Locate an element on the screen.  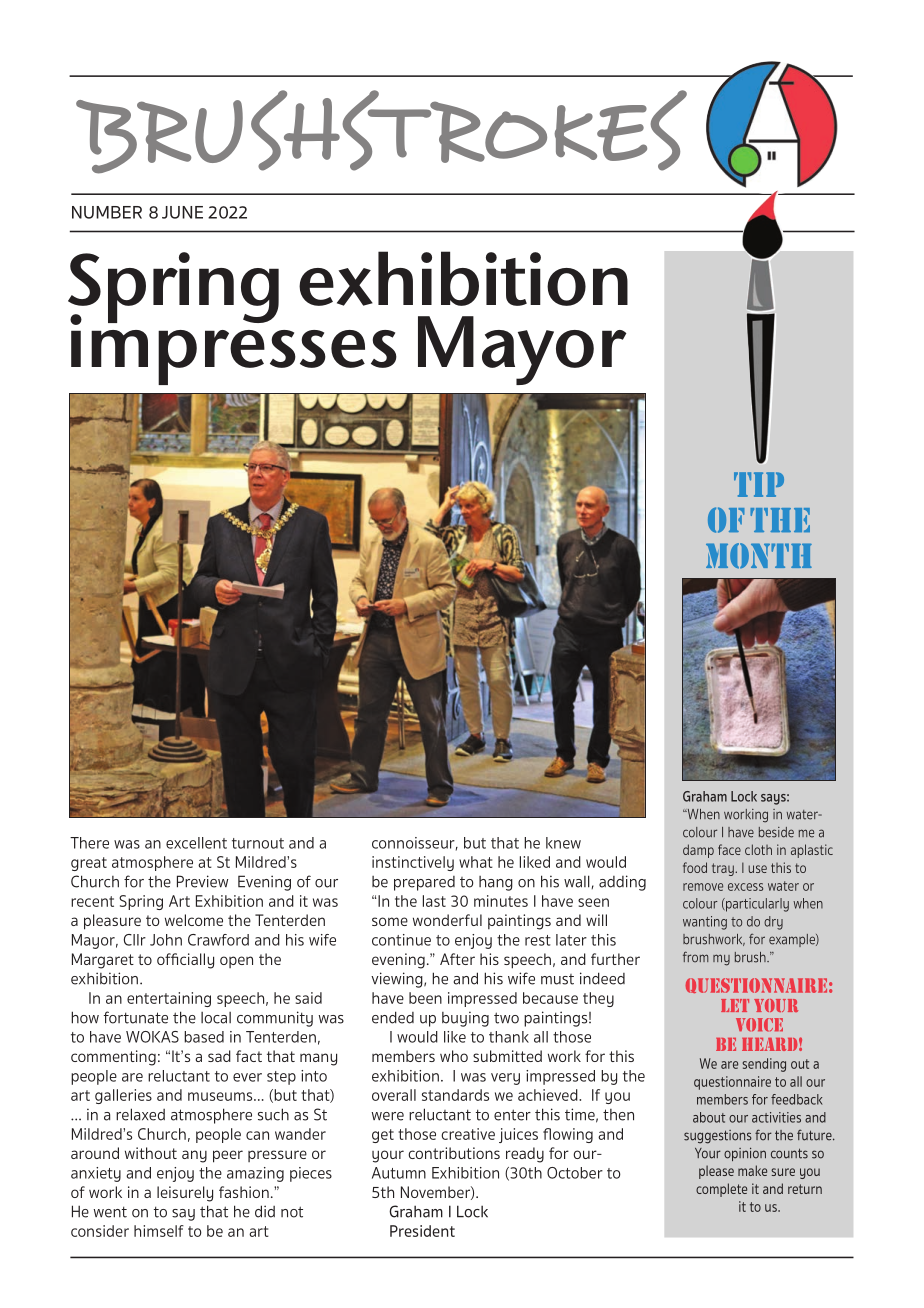
NUMBER is located at coordinates (107, 212).
